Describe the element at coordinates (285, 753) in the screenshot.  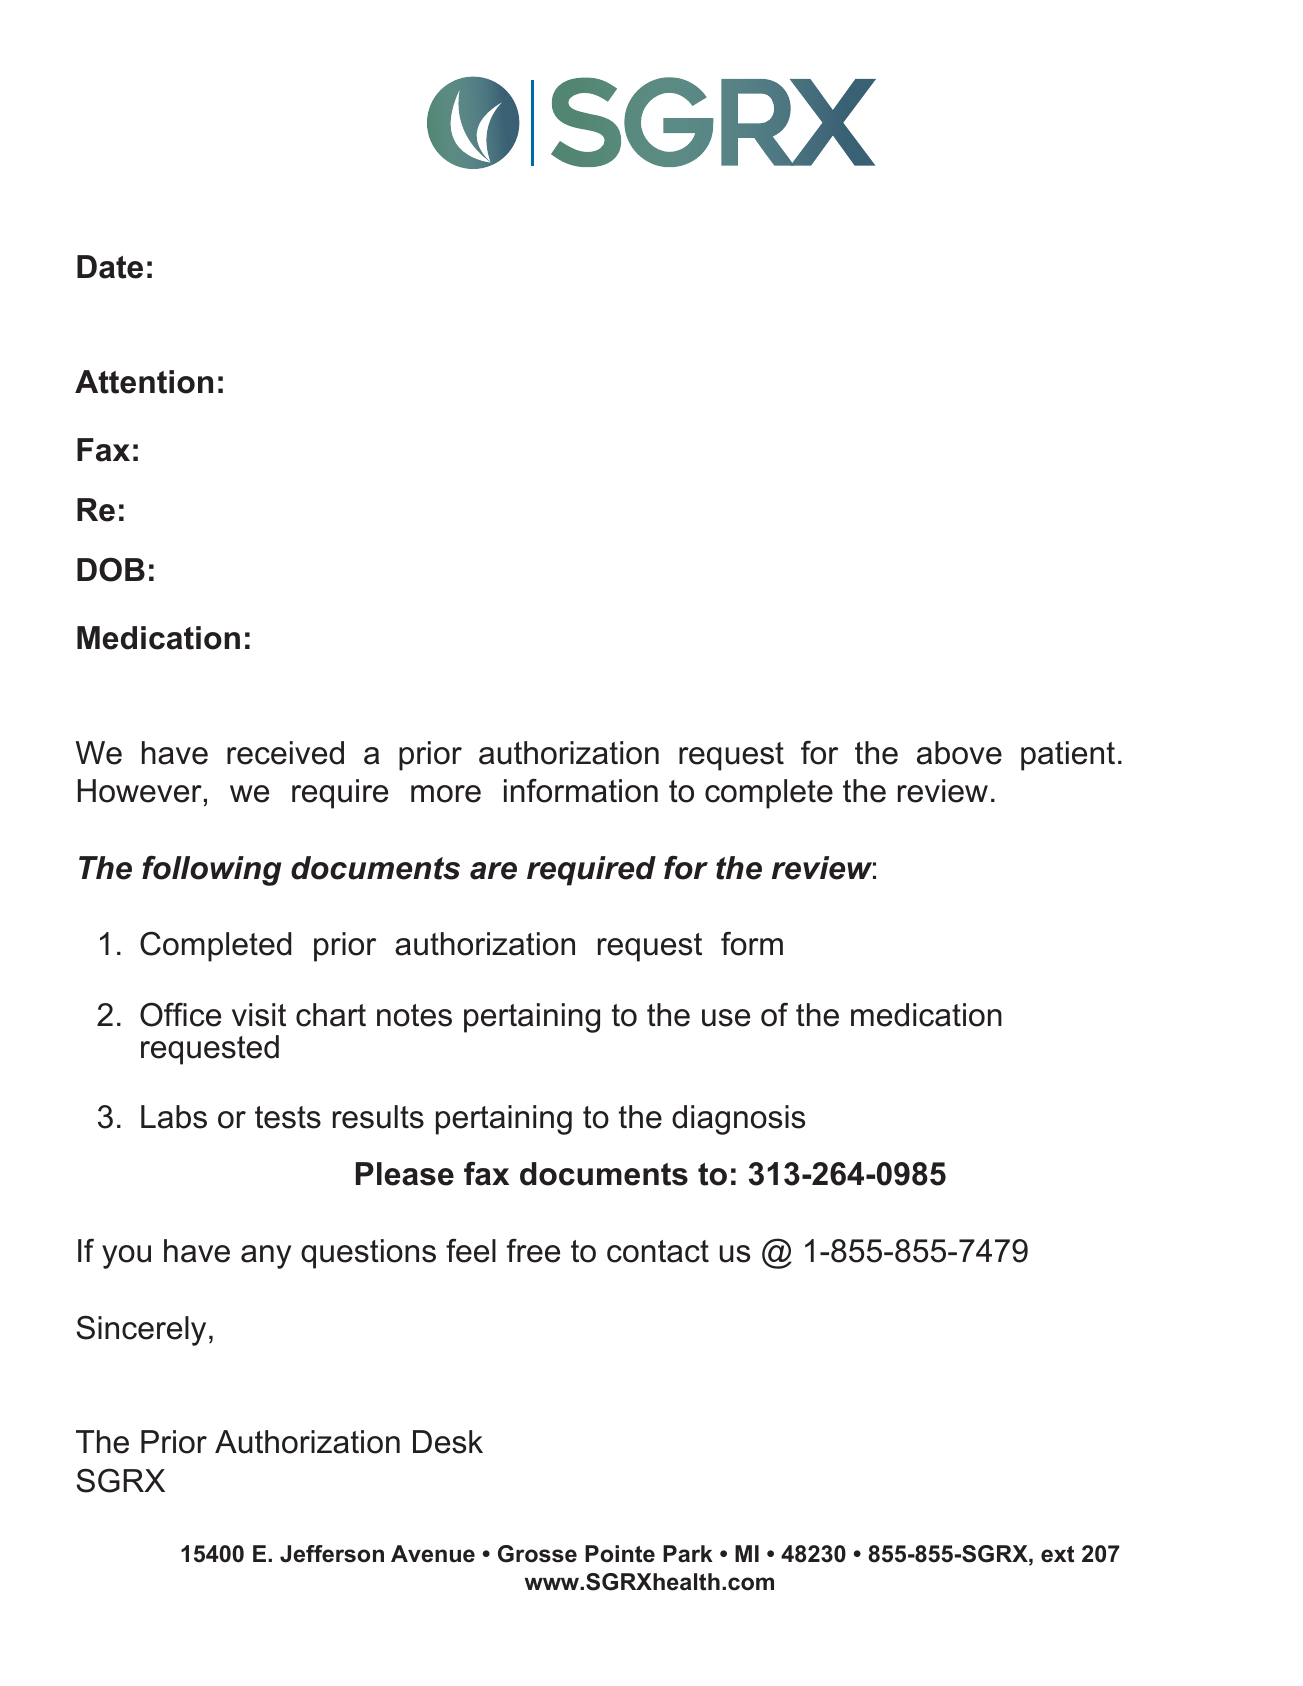
I see `received` at that location.
